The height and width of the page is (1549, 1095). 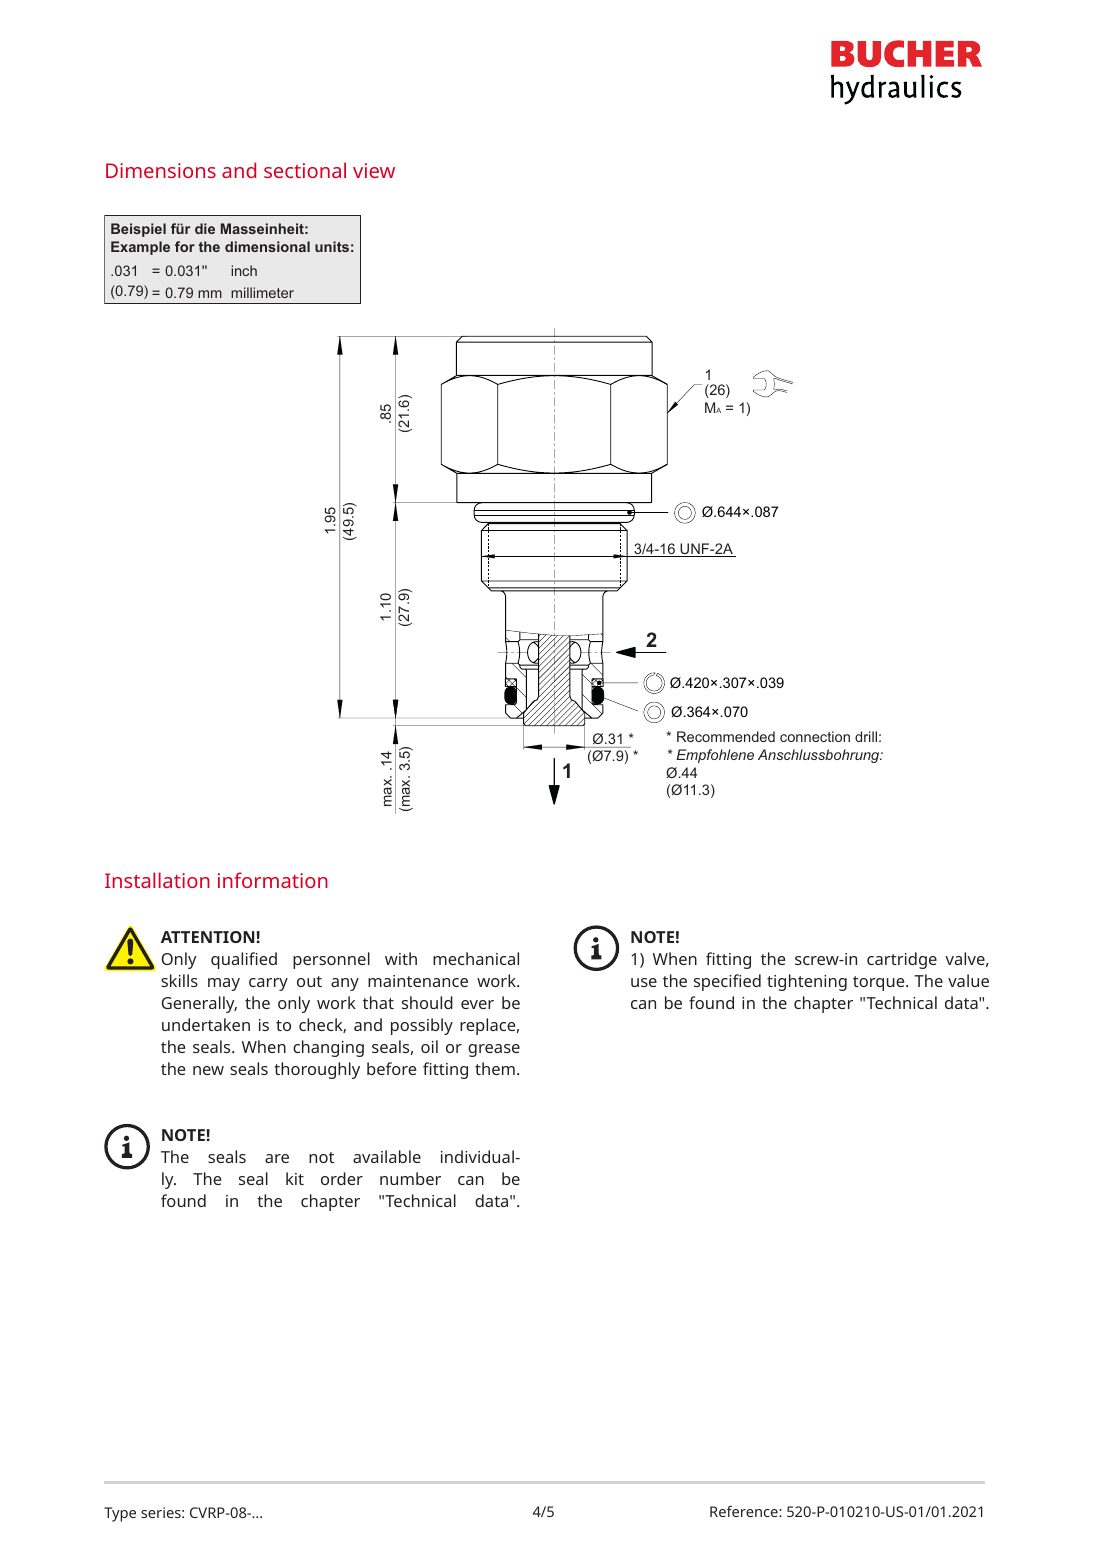 What do you see at coordinates (205, 228) in the page?
I see `die` at bounding box center [205, 228].
